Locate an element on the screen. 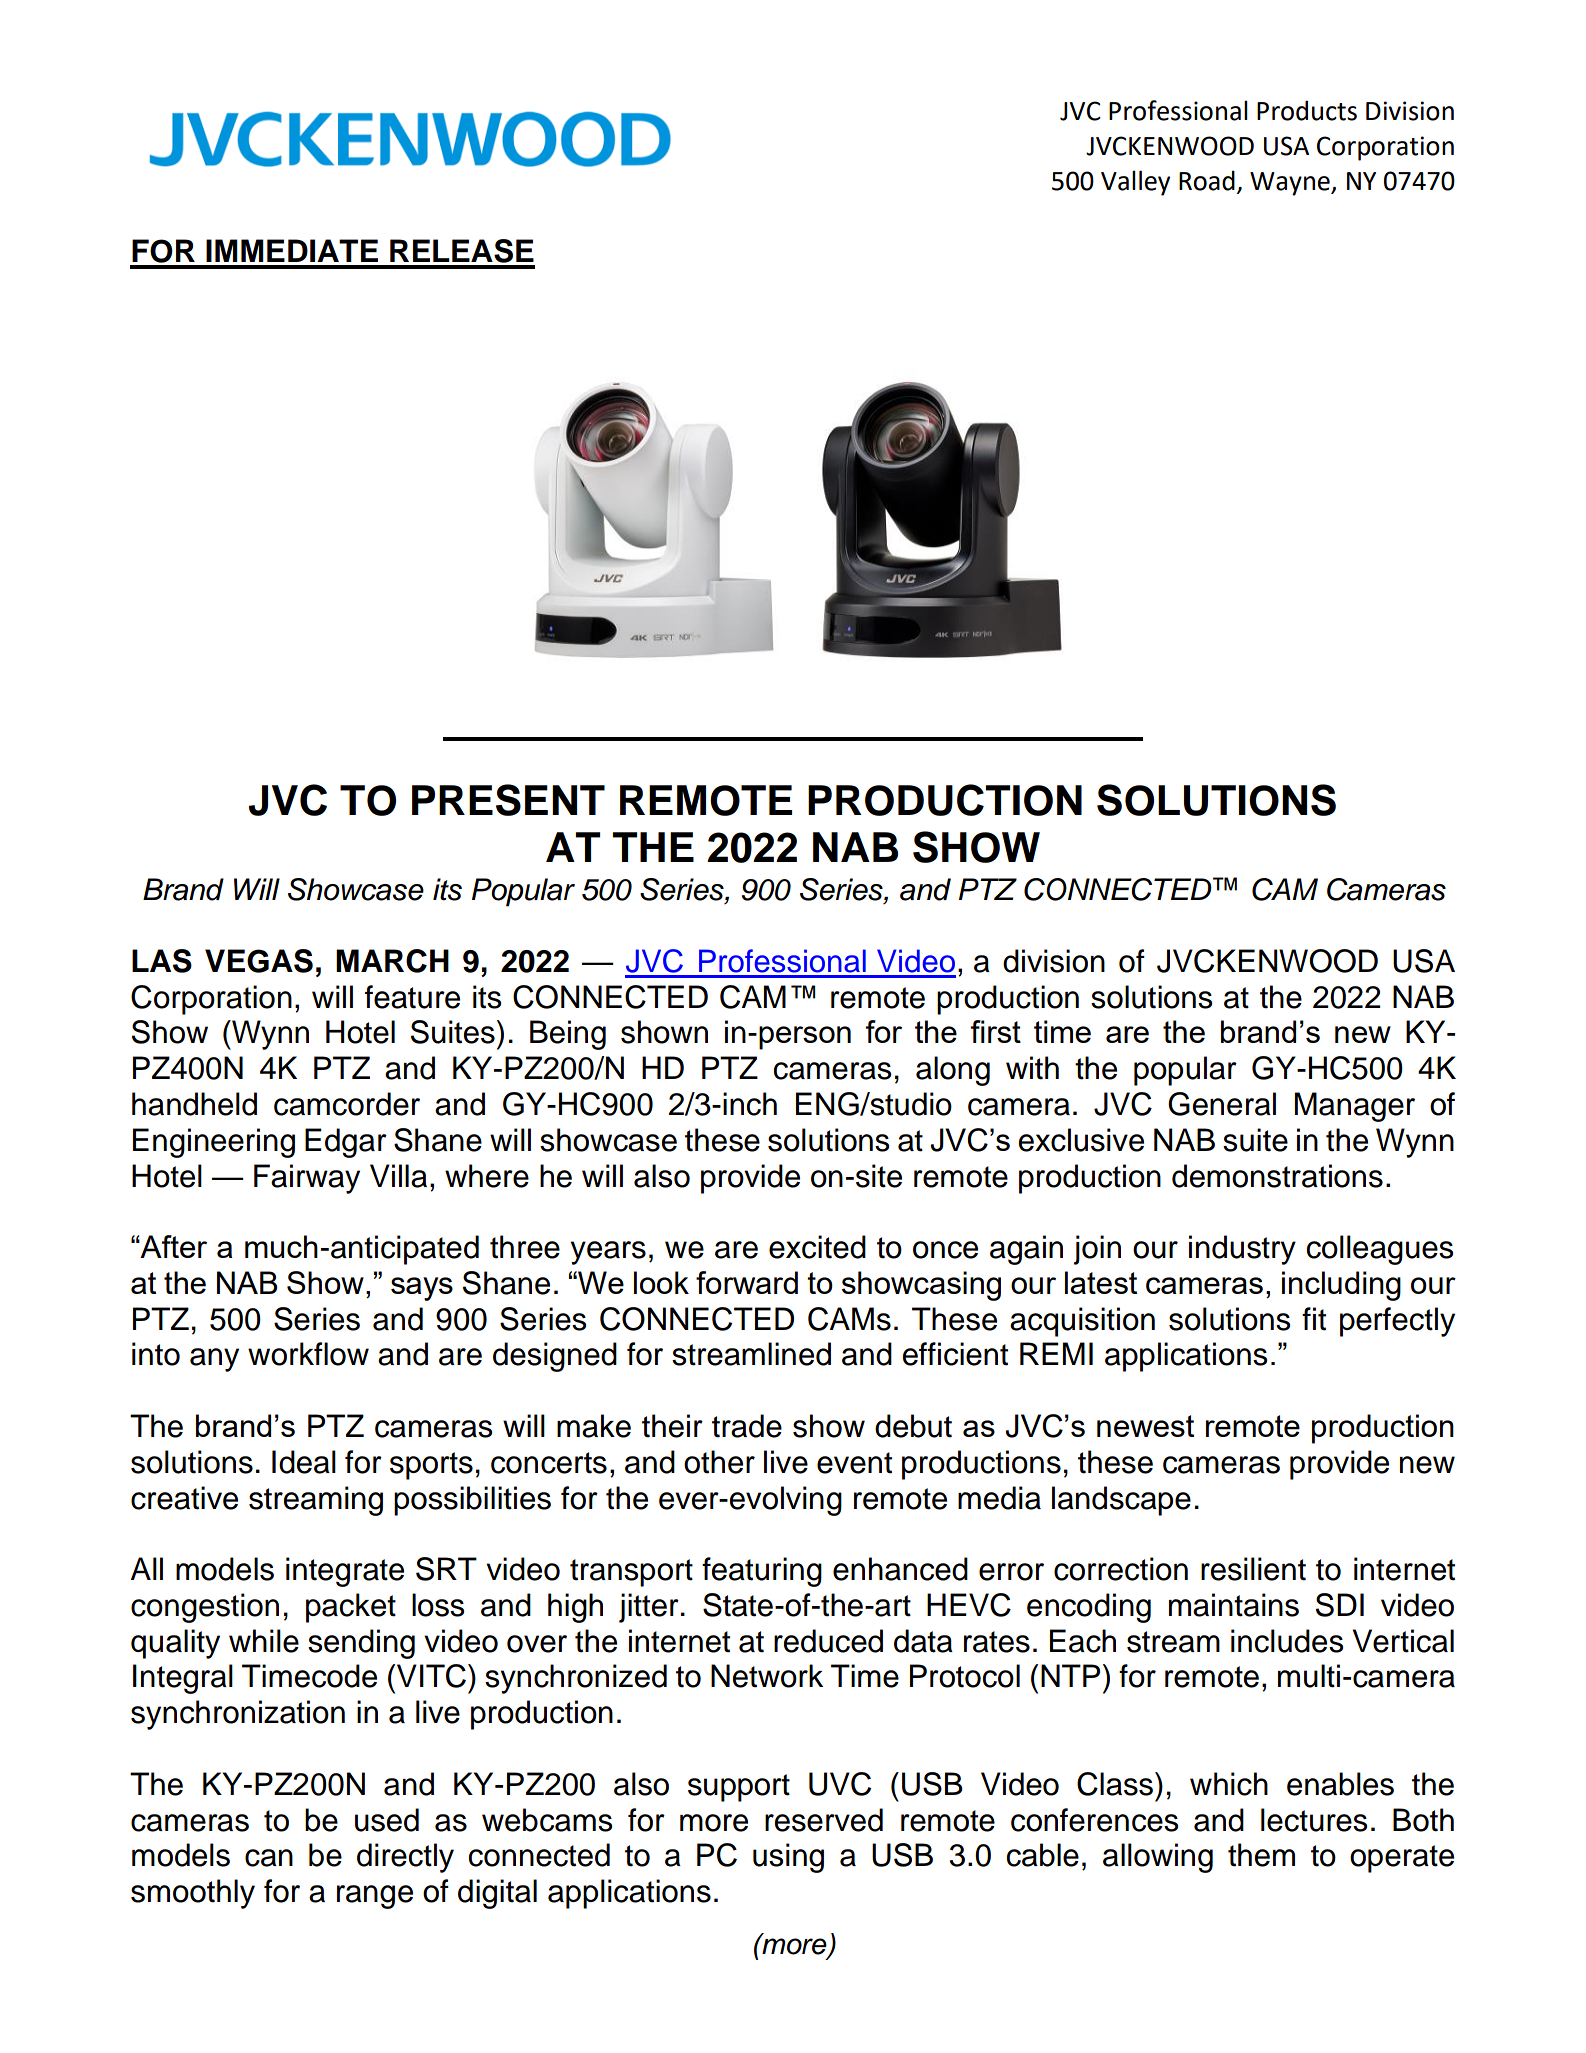 Image resolution: width=1586 pixels, height=2053 pixels. using is located at coordinates (788, 1858).
